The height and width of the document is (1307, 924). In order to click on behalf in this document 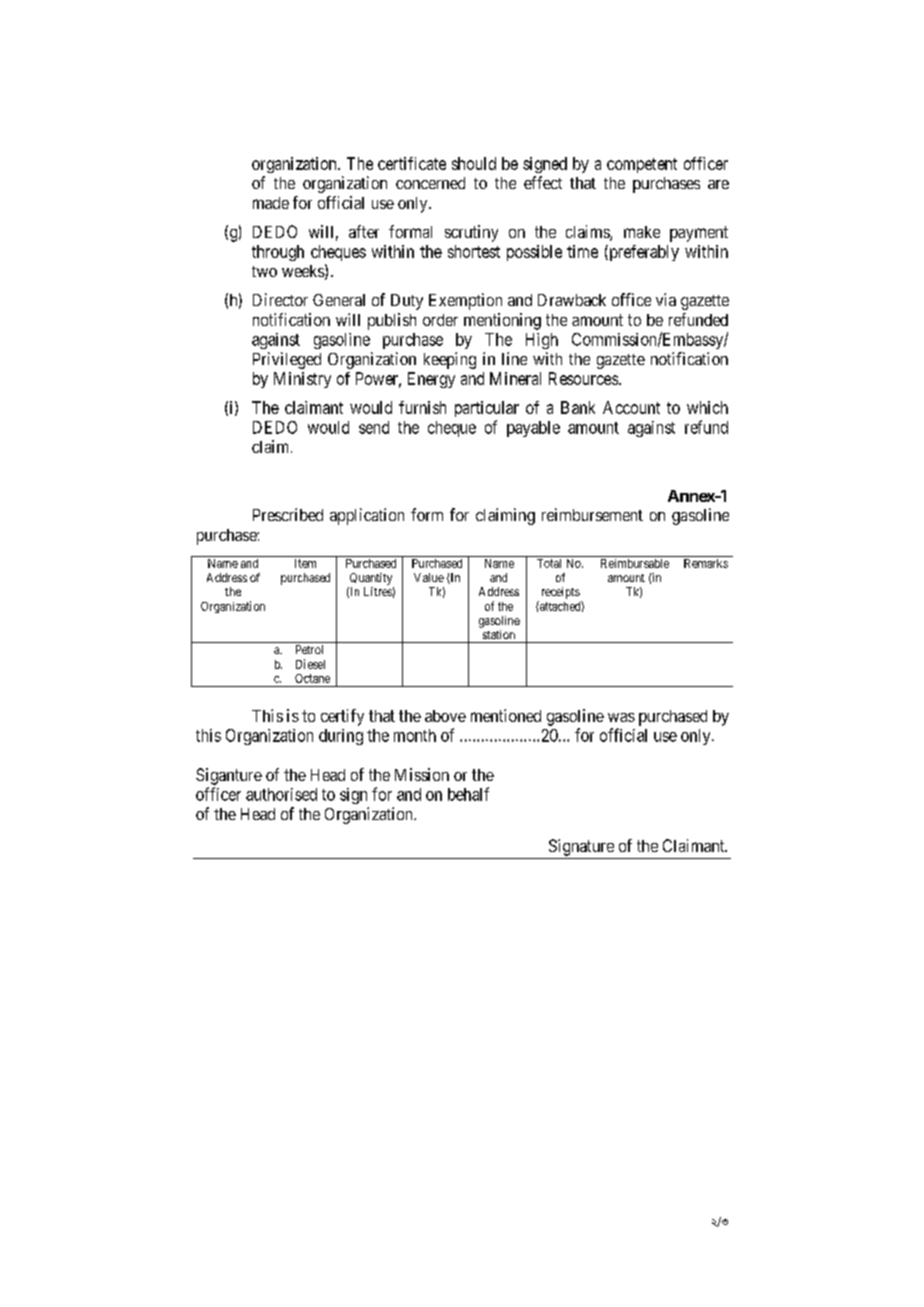, I will do `click(468, 794)`.
